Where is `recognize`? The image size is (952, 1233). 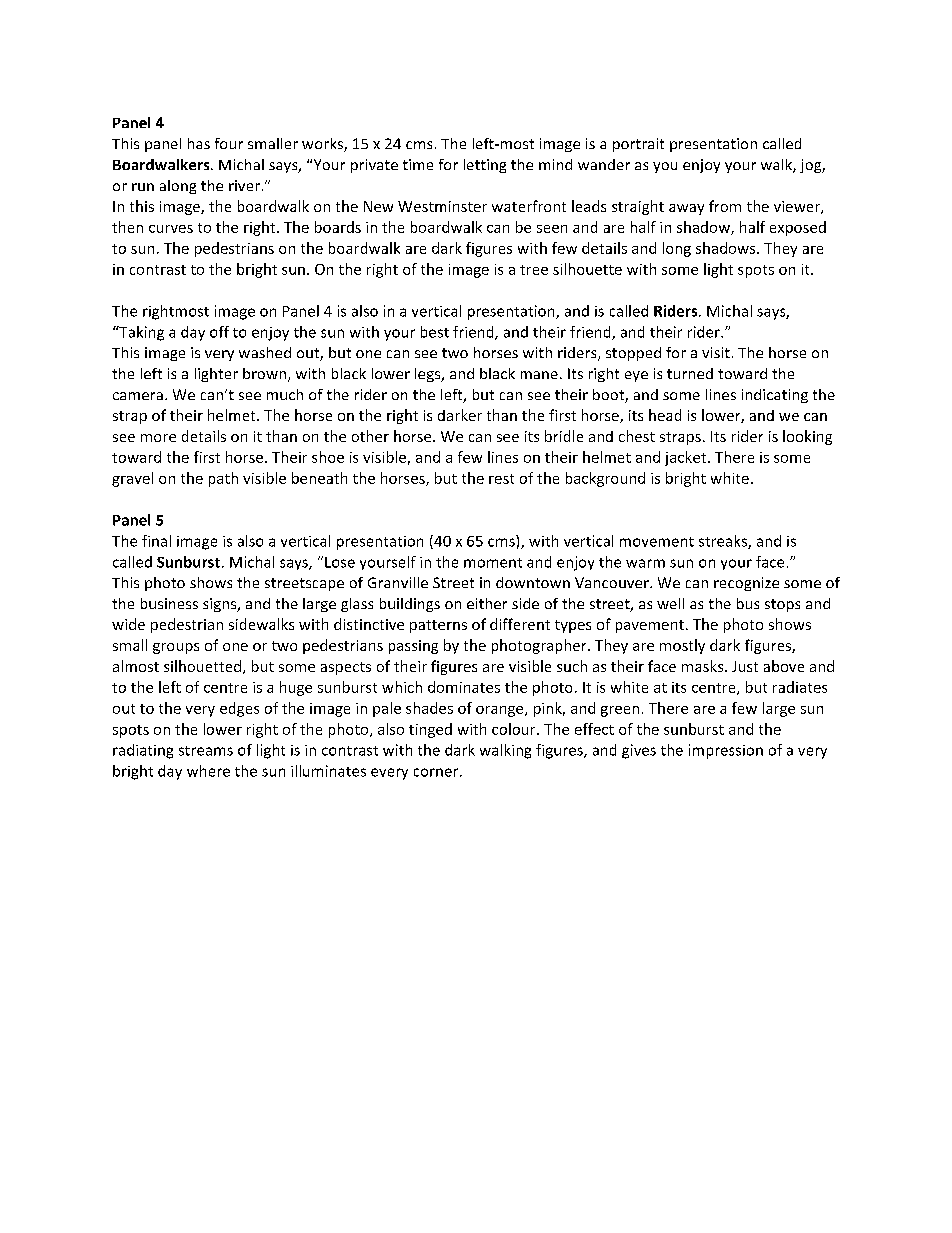 recognize is located at coordinates (746, 584).
